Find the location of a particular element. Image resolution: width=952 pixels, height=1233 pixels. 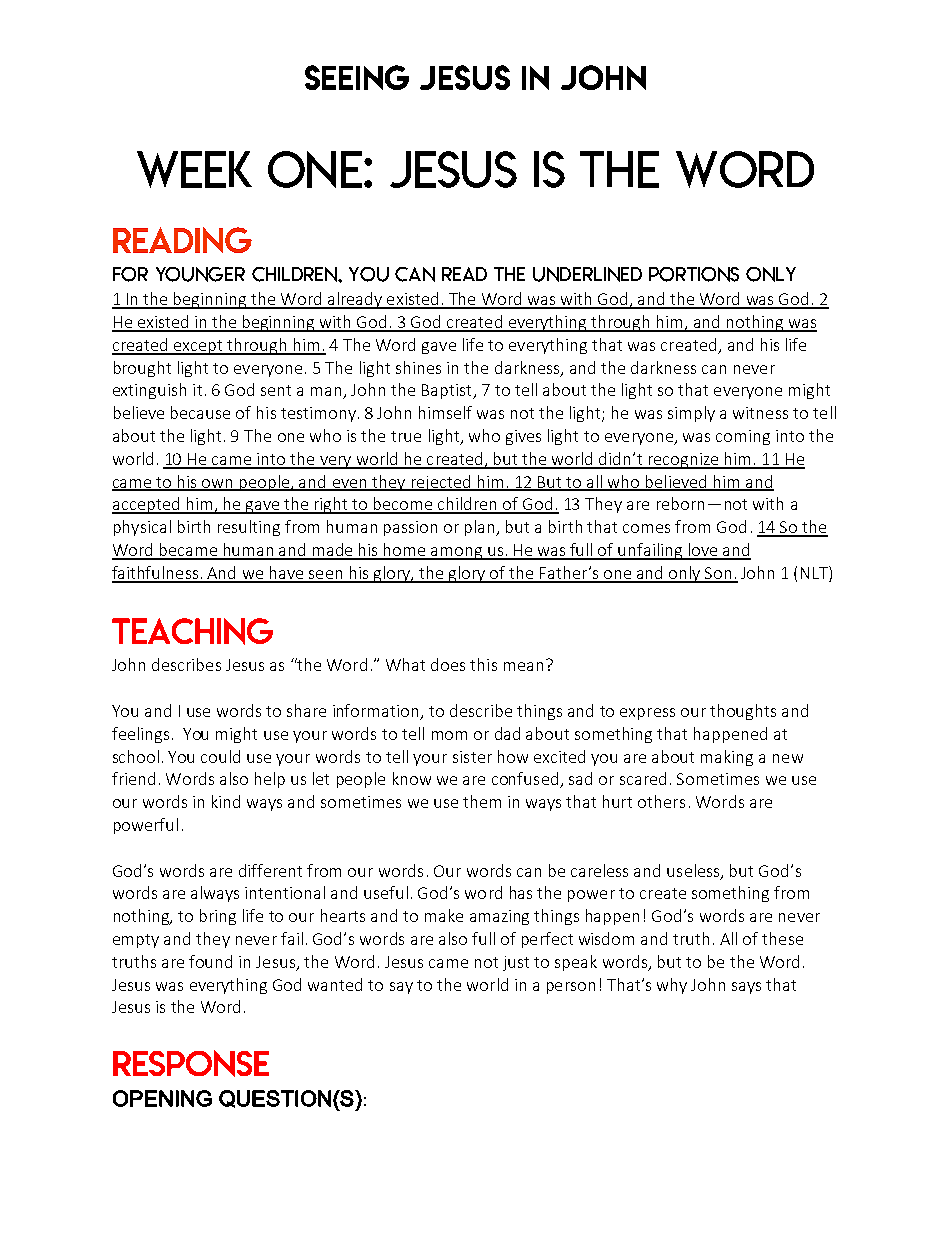

simply is located at coordinates (691, 414).
